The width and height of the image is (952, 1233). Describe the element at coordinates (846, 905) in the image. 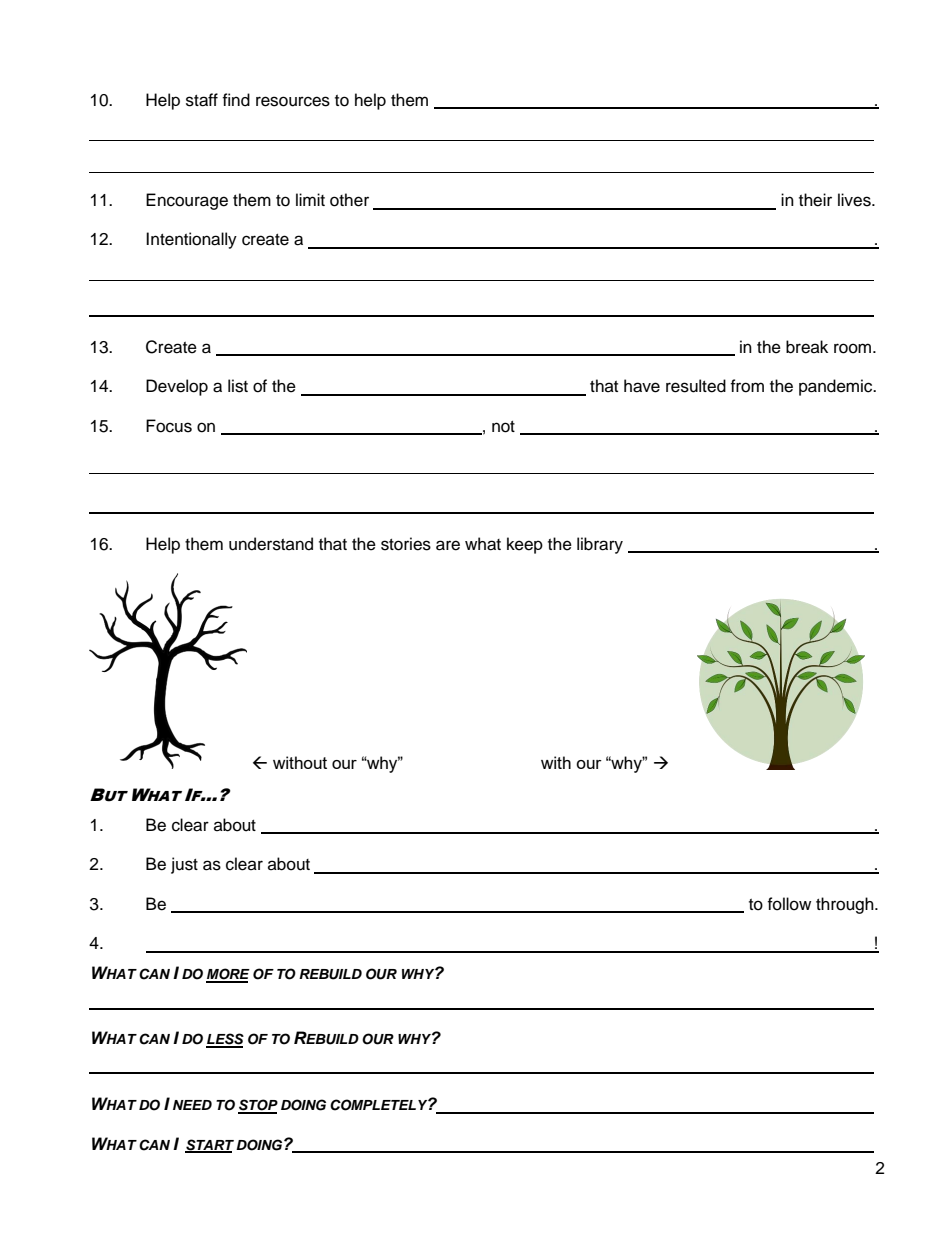

I see `through` at that location.
